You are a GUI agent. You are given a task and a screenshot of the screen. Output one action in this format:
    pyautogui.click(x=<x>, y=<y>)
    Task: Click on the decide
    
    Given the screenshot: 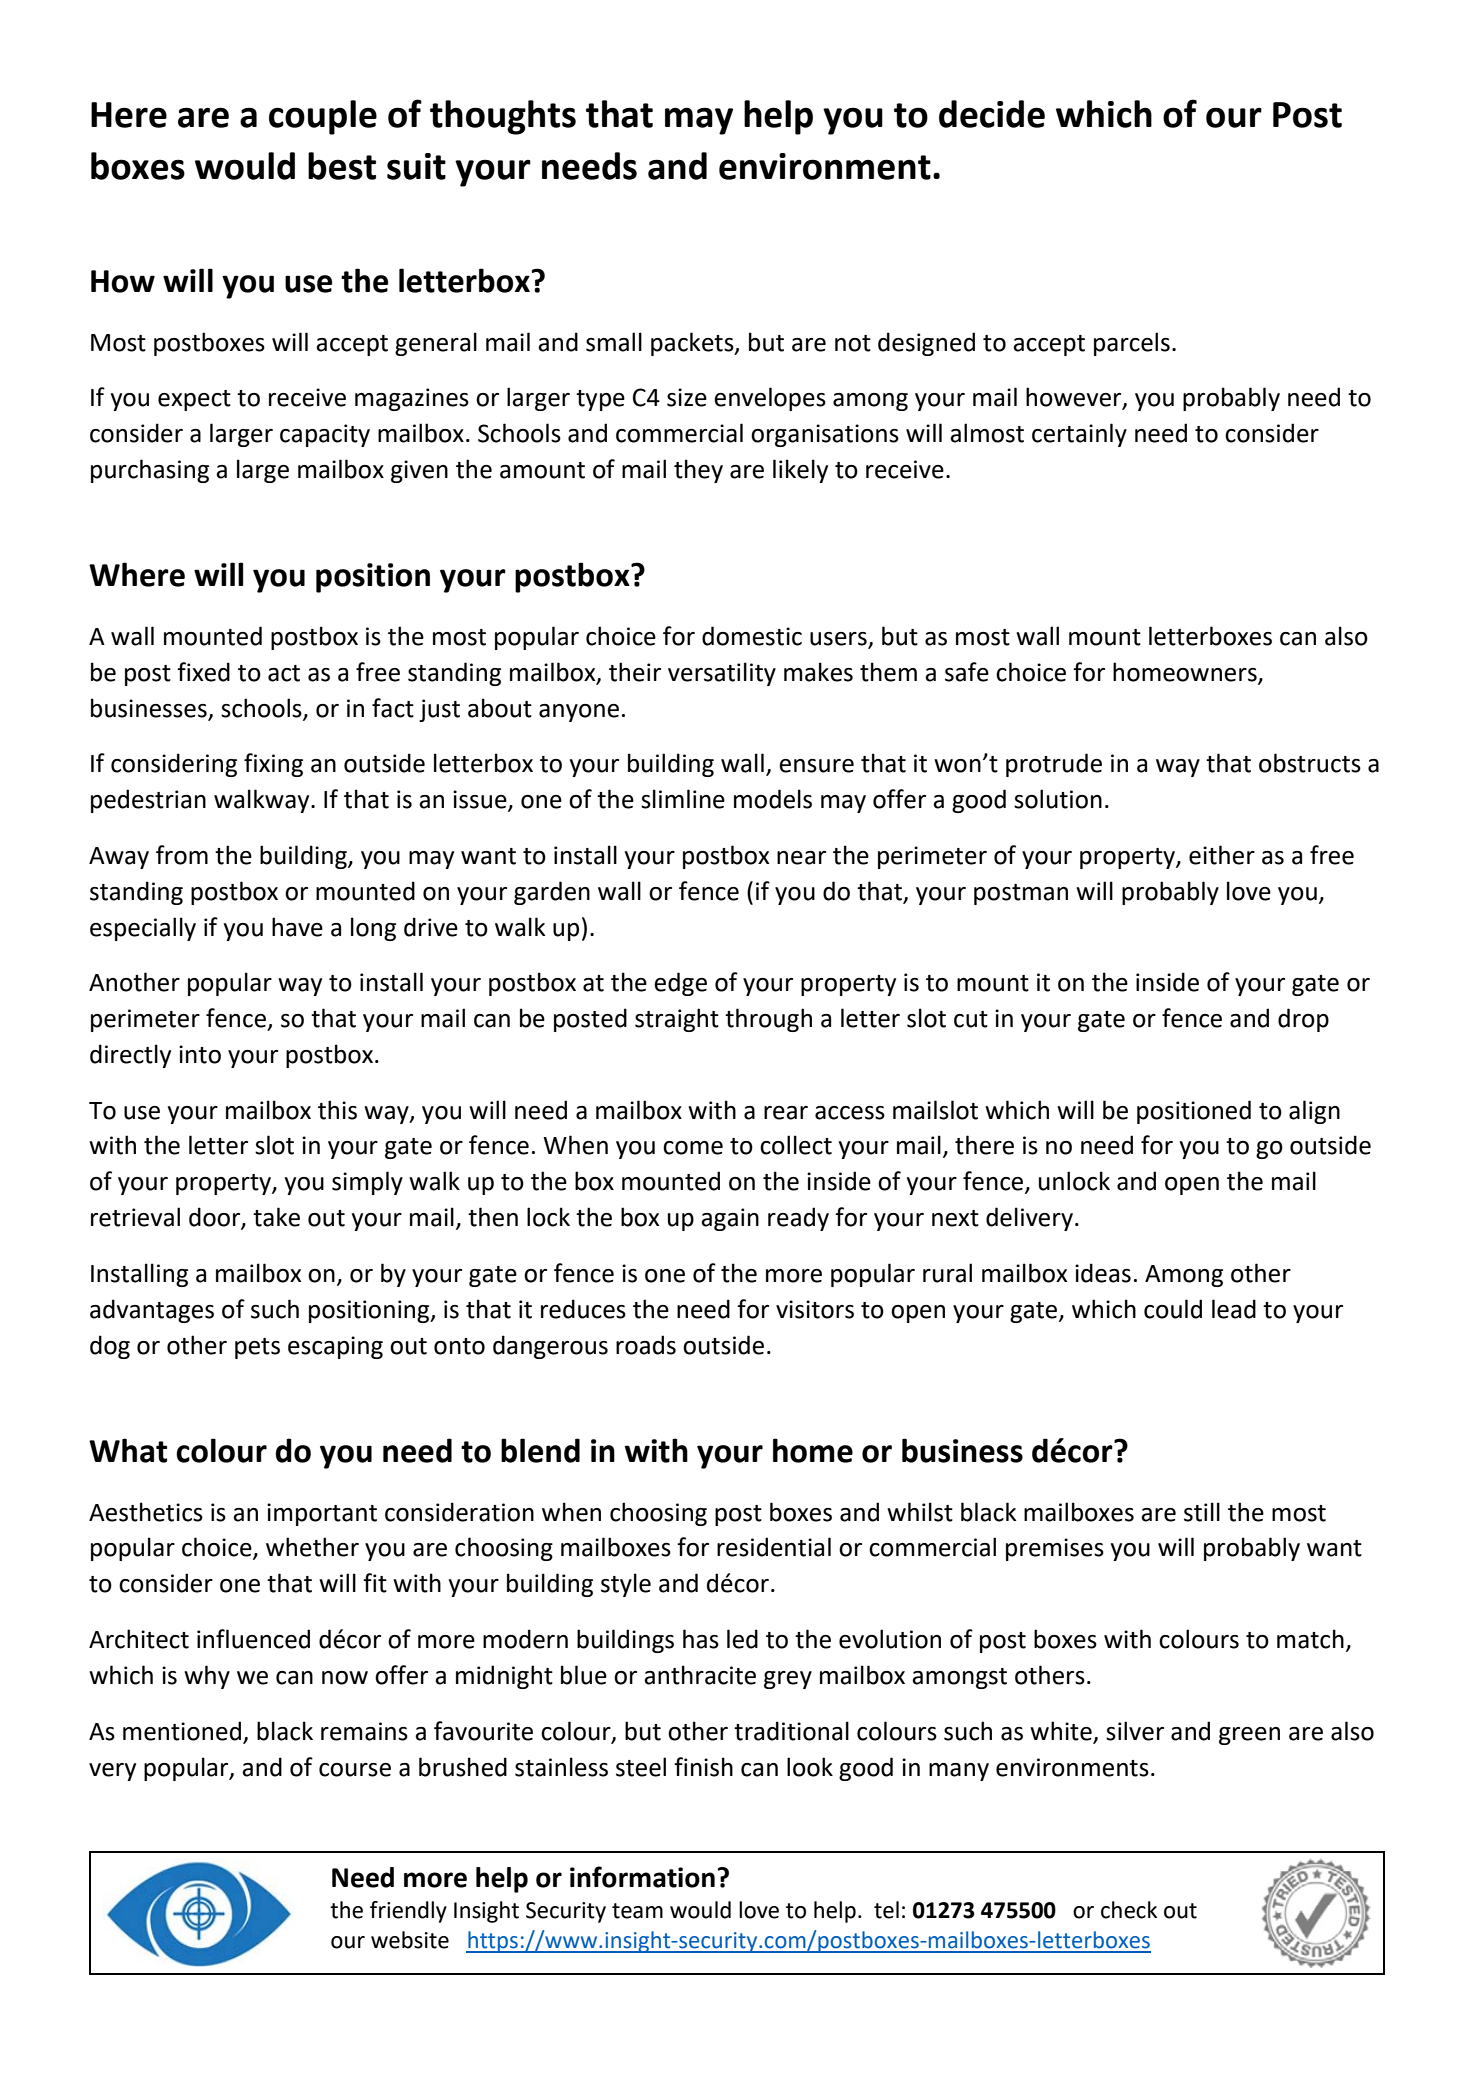 What is the action you would take?
    pyautogui.click(x=992, y=114)
